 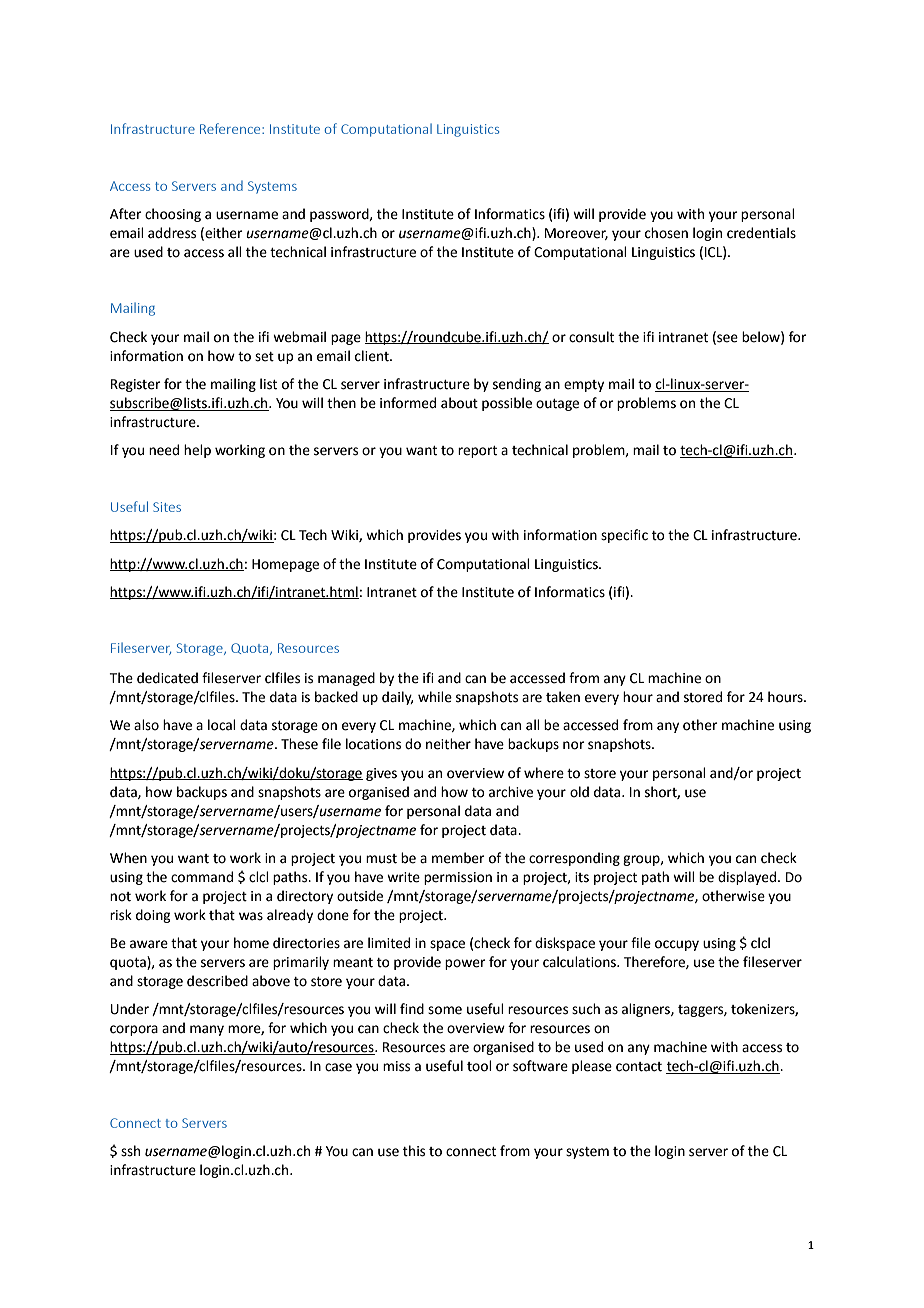 I want to click on chosen, so click(x=666, y=233).
